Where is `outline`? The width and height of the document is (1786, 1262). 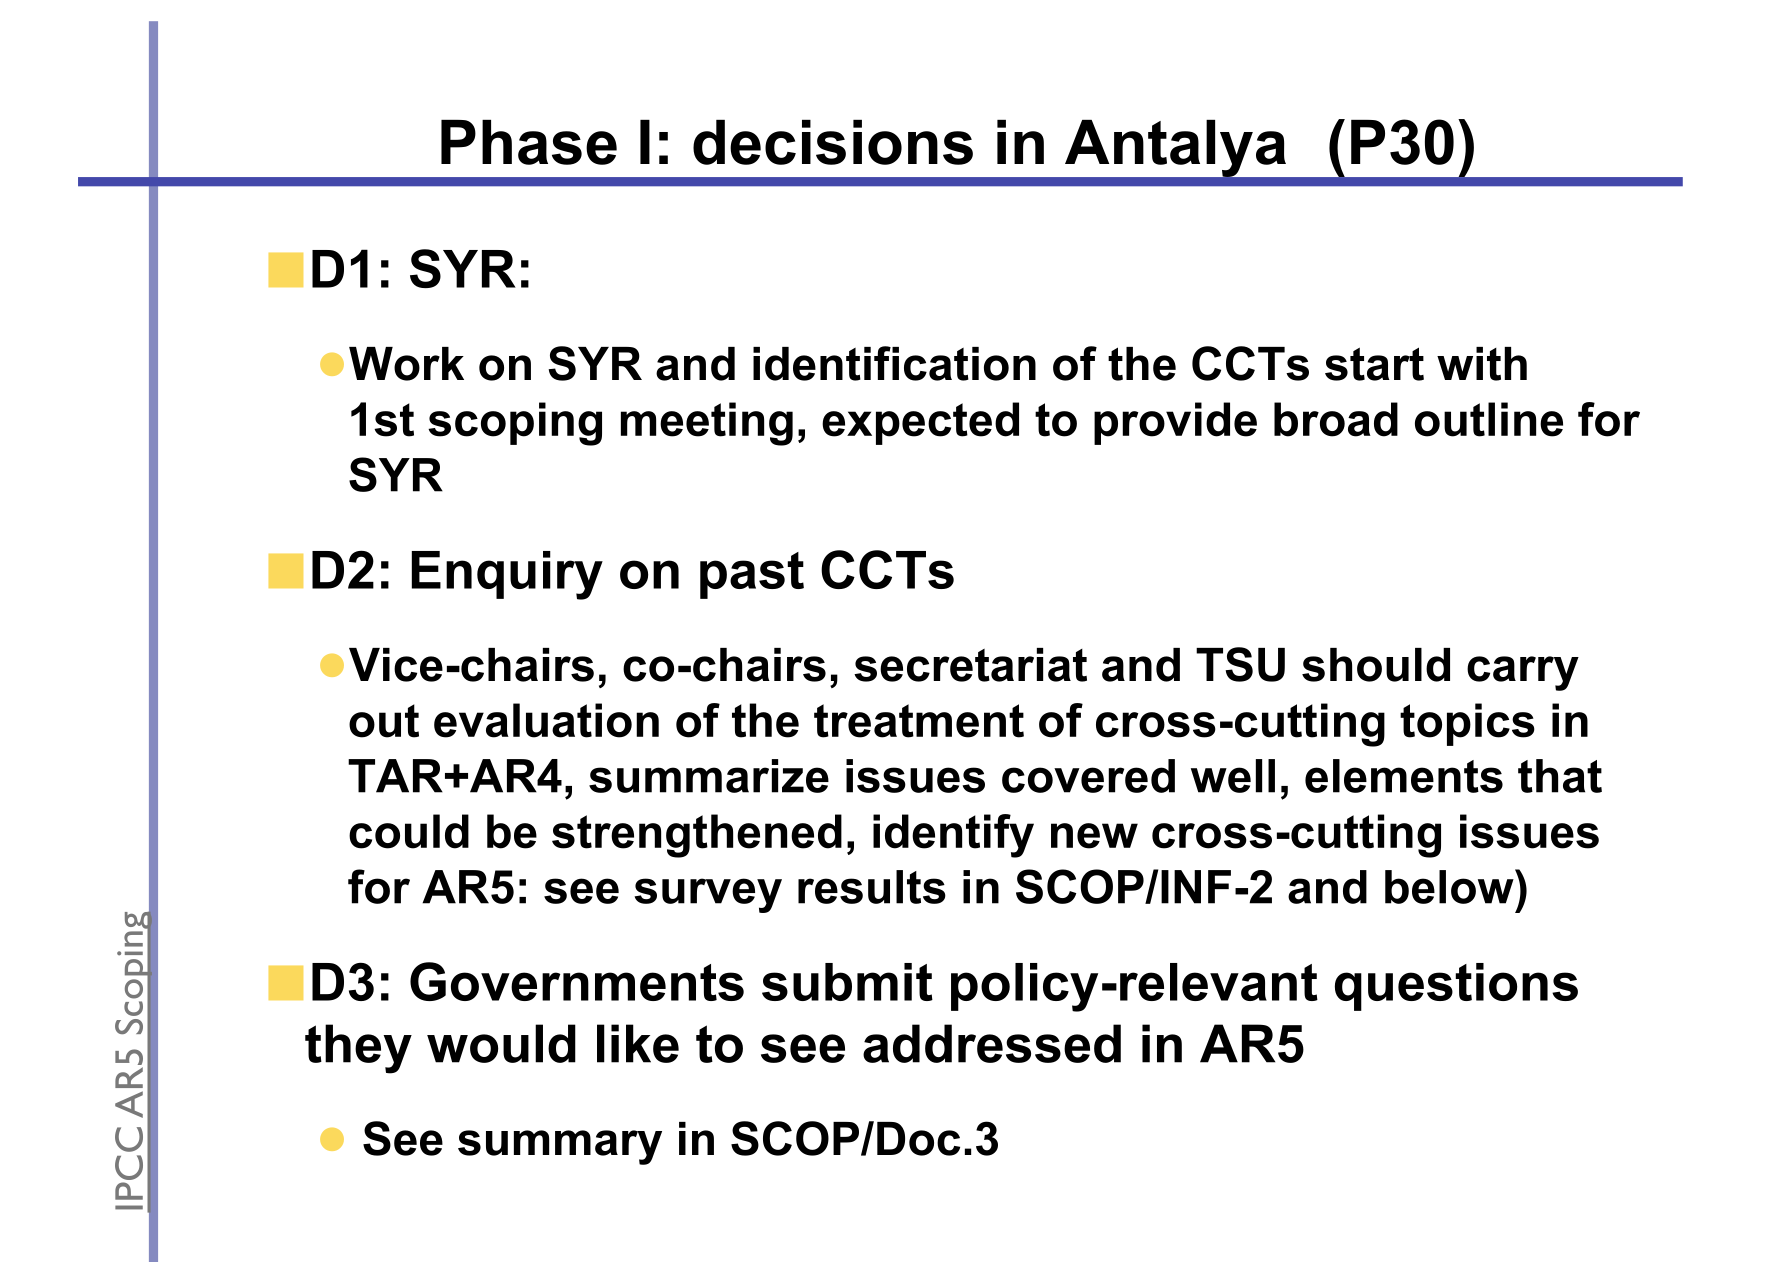
outline is located at coordinates (1489, 419).
